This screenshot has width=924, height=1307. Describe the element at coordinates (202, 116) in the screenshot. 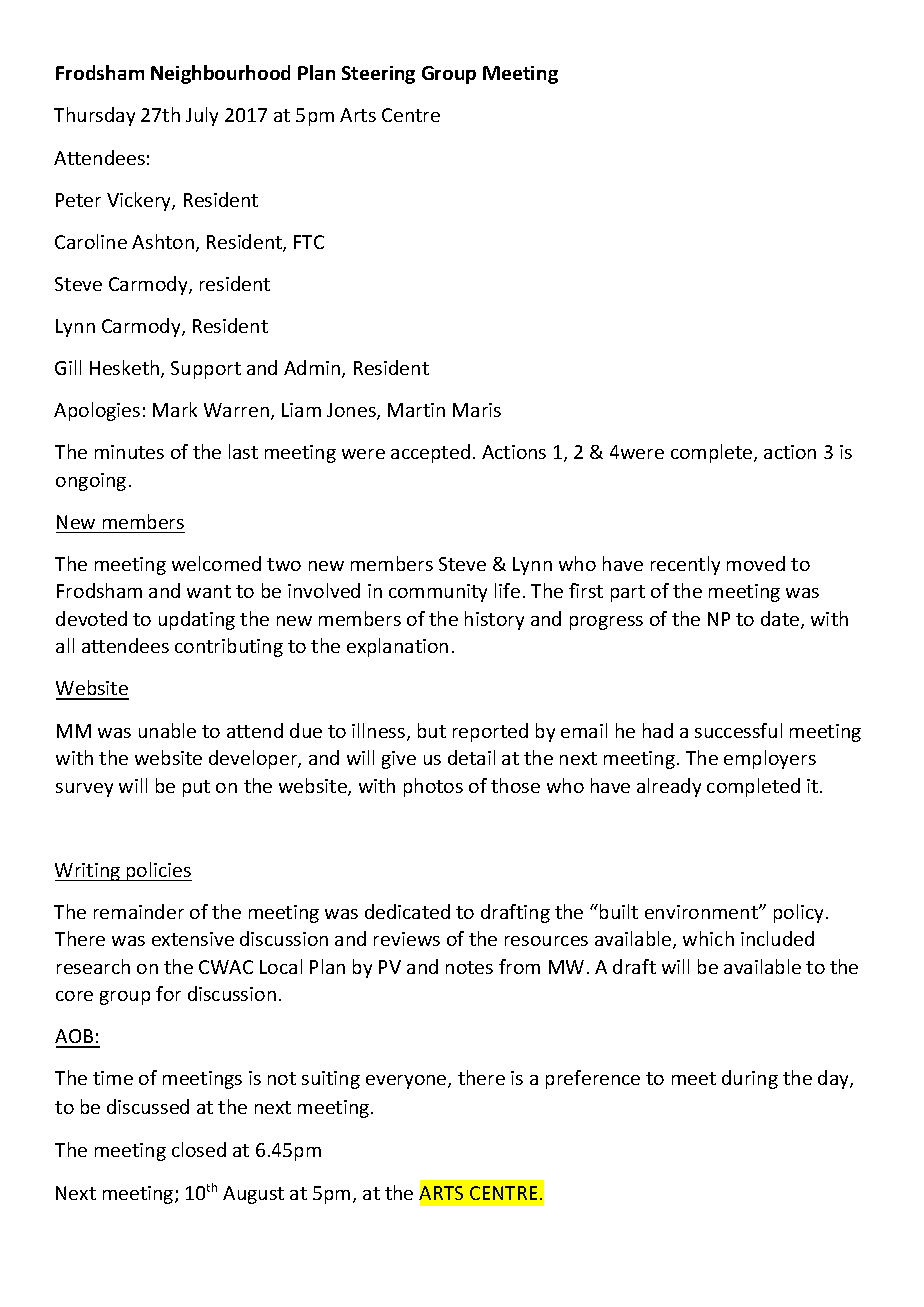

I see `July` at that location.
